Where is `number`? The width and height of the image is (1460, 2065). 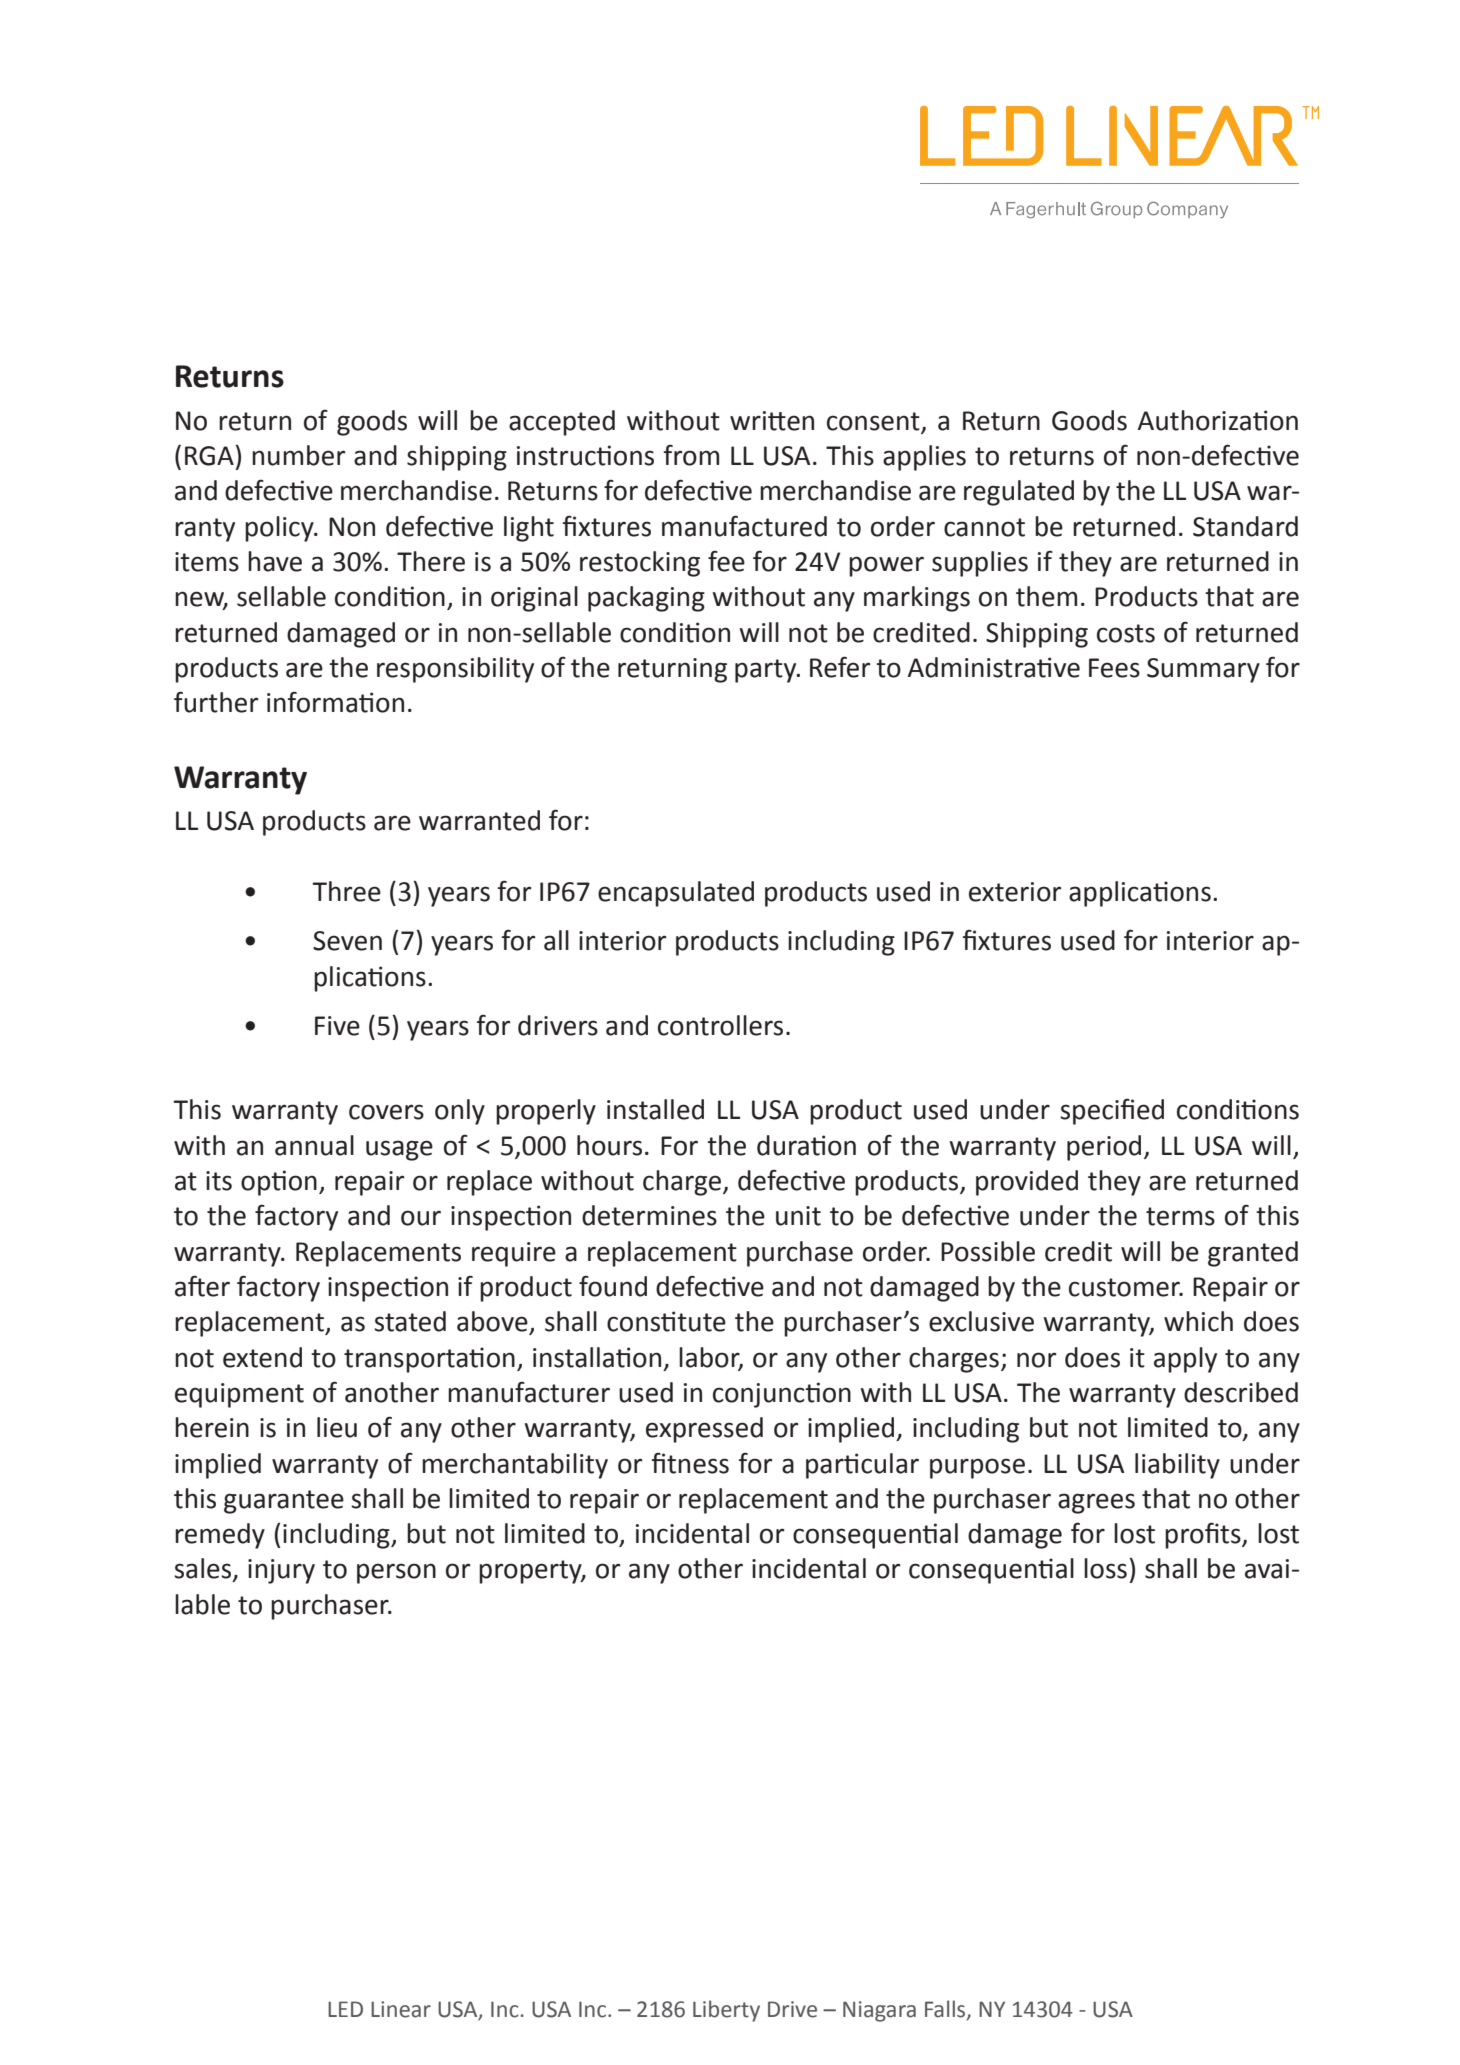
number is located at coordinates (298, 455).
